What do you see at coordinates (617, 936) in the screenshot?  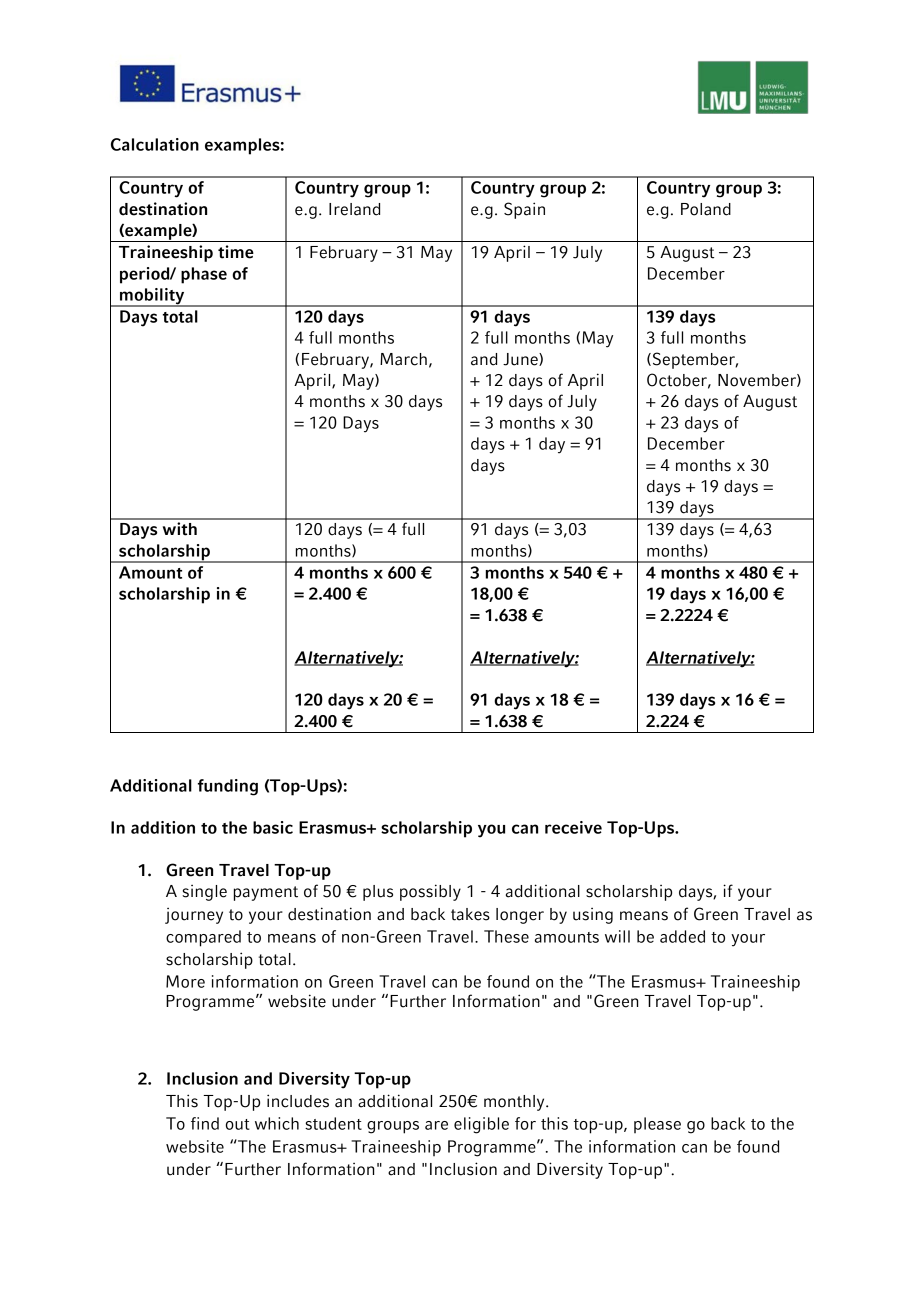 I see `will` at bounding box center [617, 936].
